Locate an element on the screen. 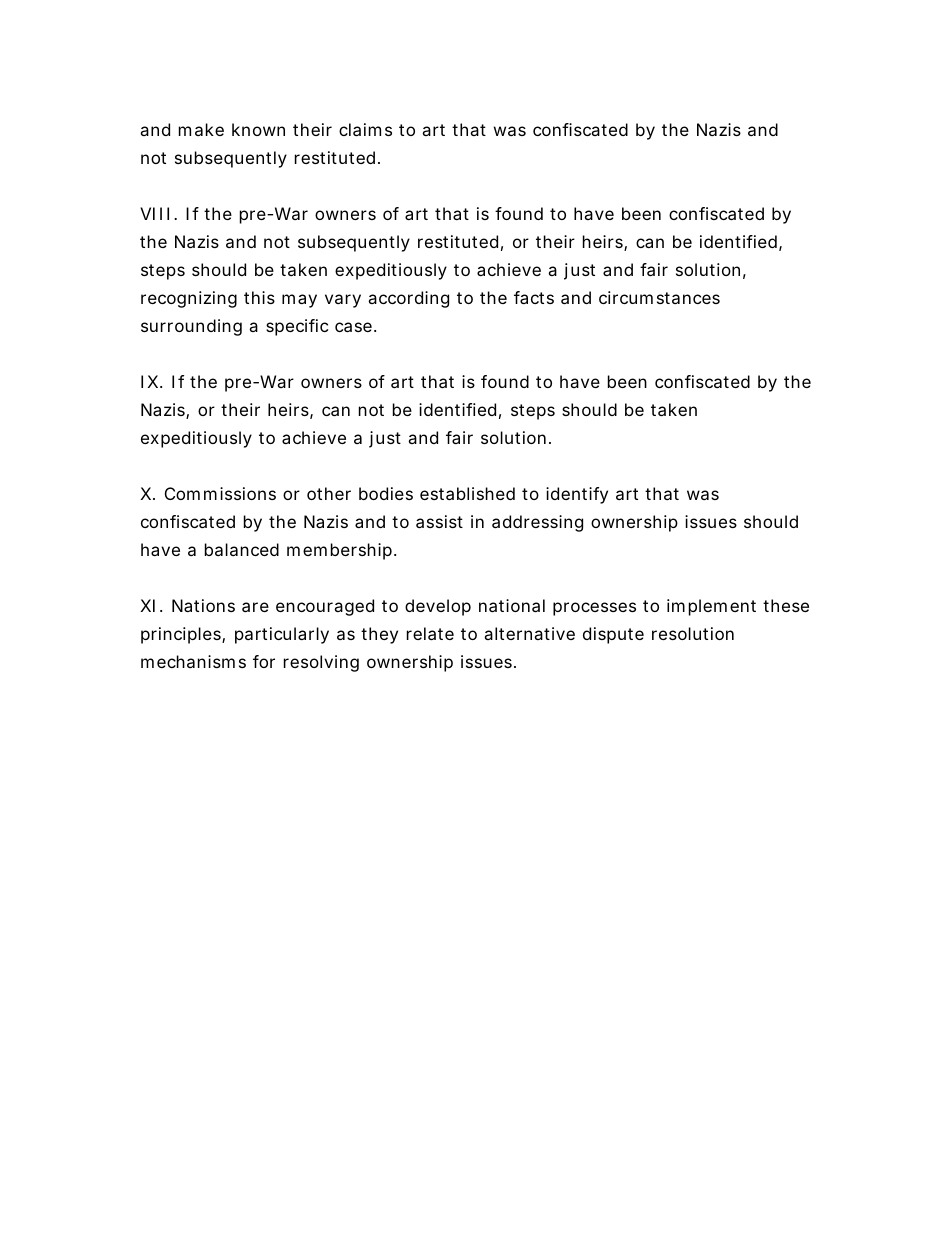 The height and width of the screenshot is (1233, 952). identify is located at coordinates (577, 495).
